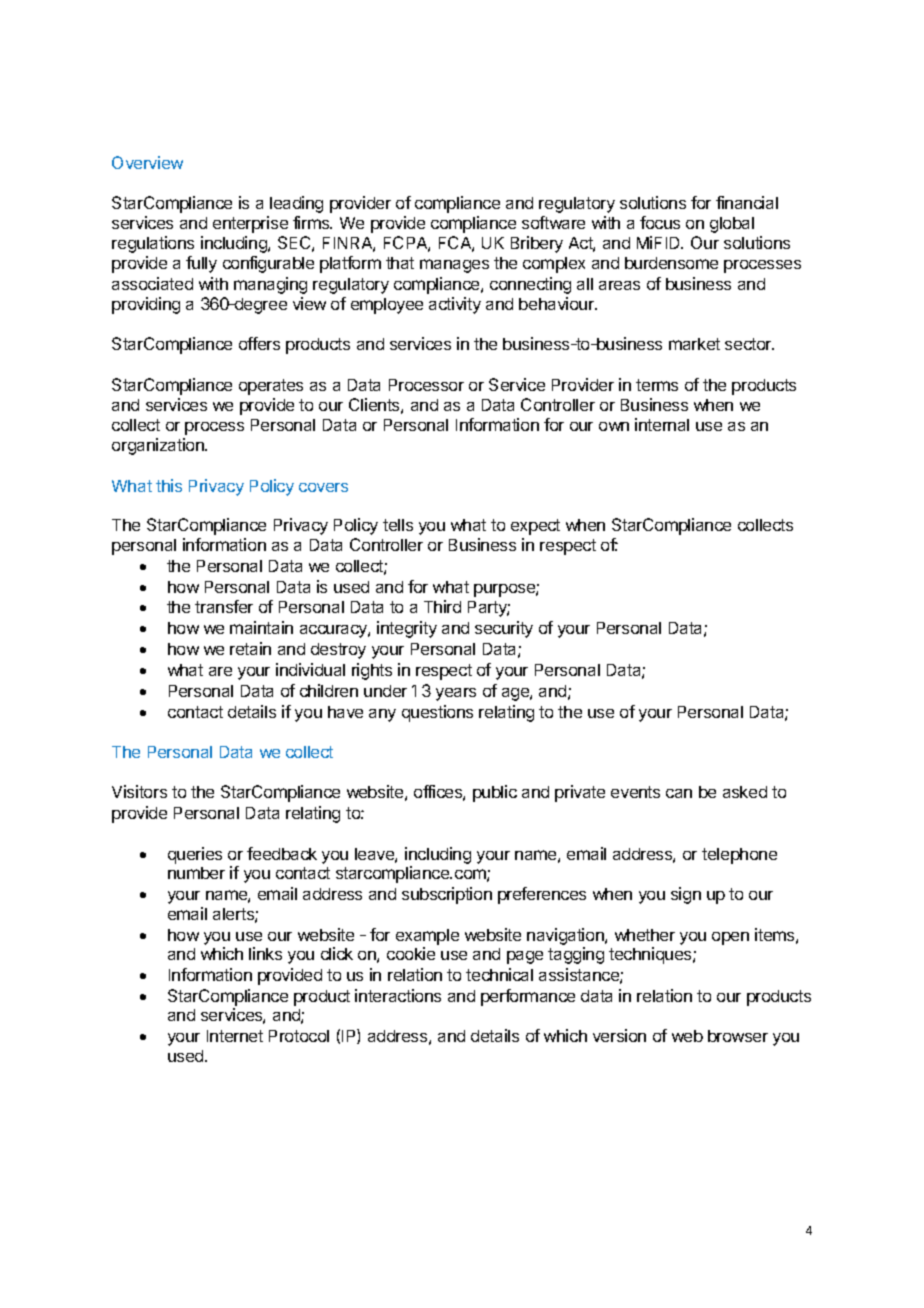  Describe the element at coordinates (235, 1036) in the document. I see `Internet` at that location.
